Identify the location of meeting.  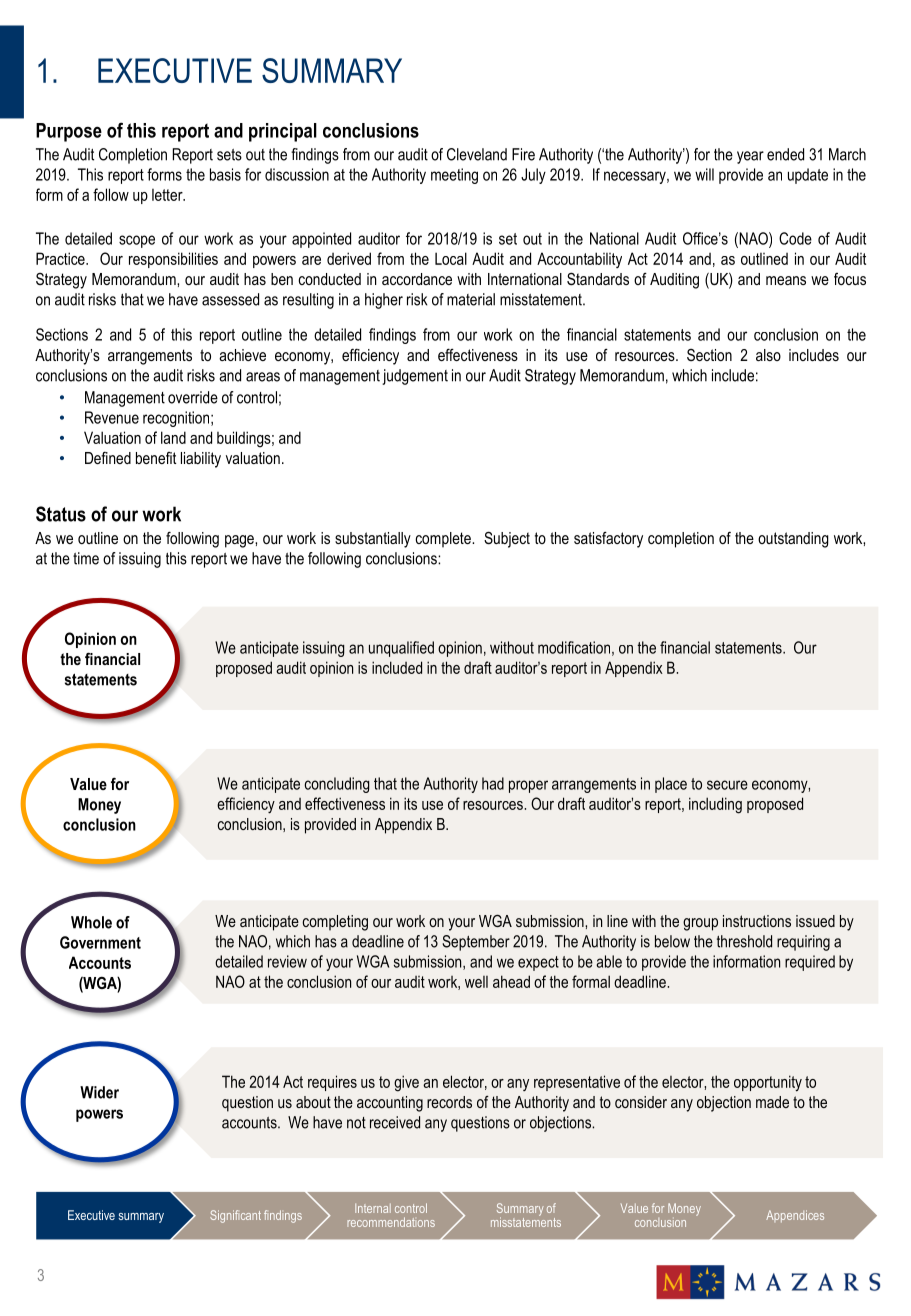
(454, 176).
